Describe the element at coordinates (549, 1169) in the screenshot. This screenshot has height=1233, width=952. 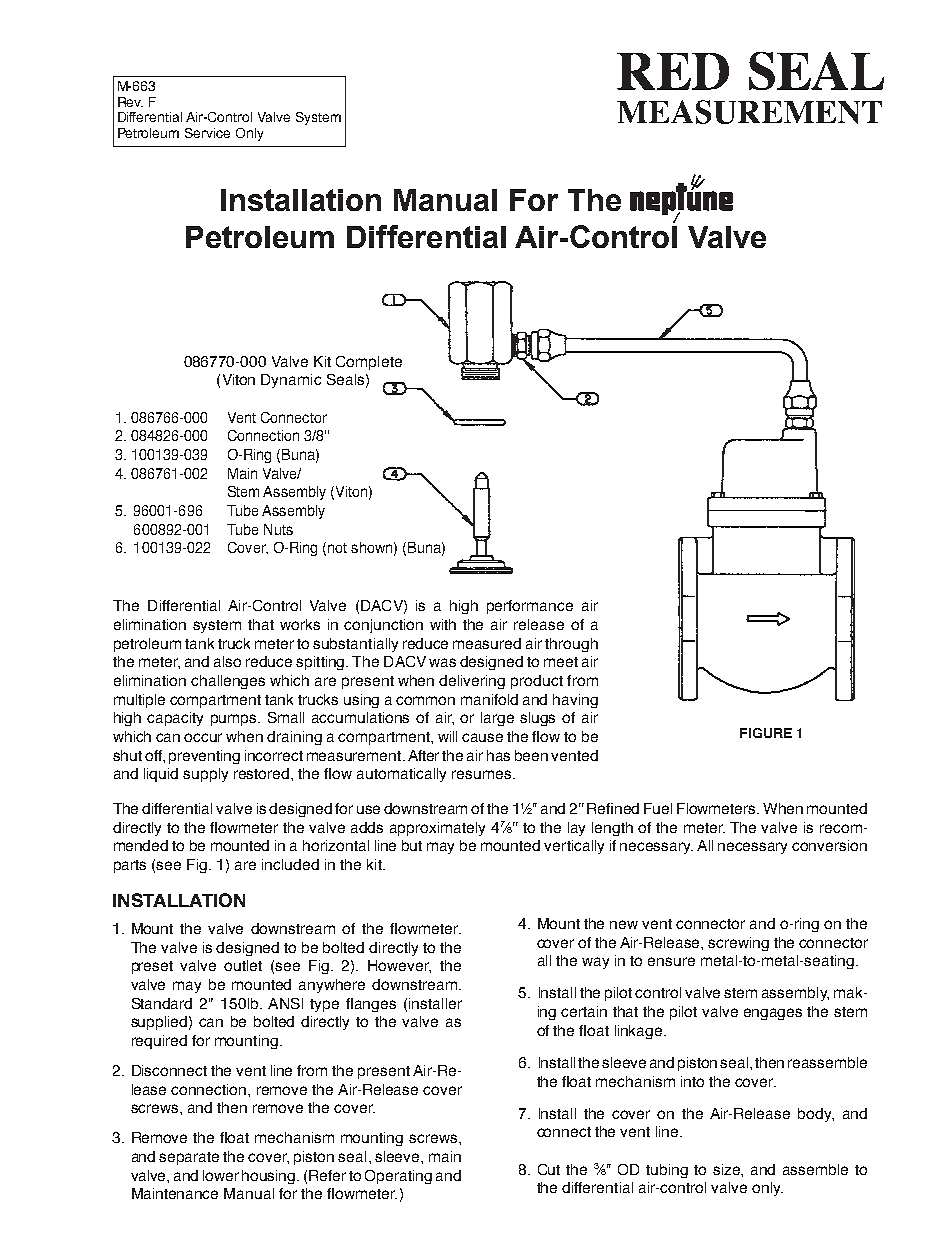
I see `Cut` at that location.
